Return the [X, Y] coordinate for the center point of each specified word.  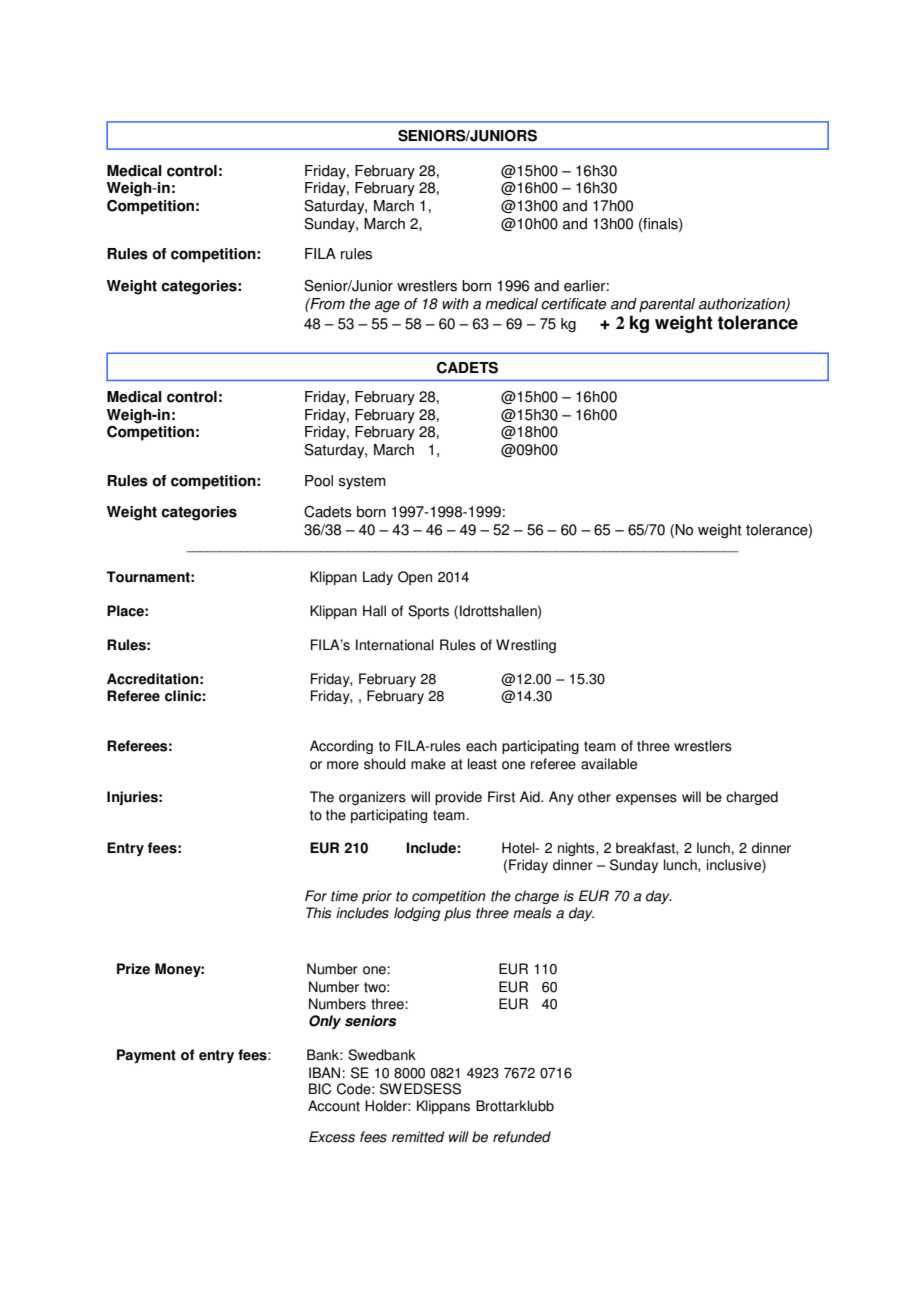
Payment [146, 1056]
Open [415, 578]
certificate [573, 304]
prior [377, 897]
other [594, 797]
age [387, 307]
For [316, 896]
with [455, 304]
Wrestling [526, 646]
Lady [378, 578]
